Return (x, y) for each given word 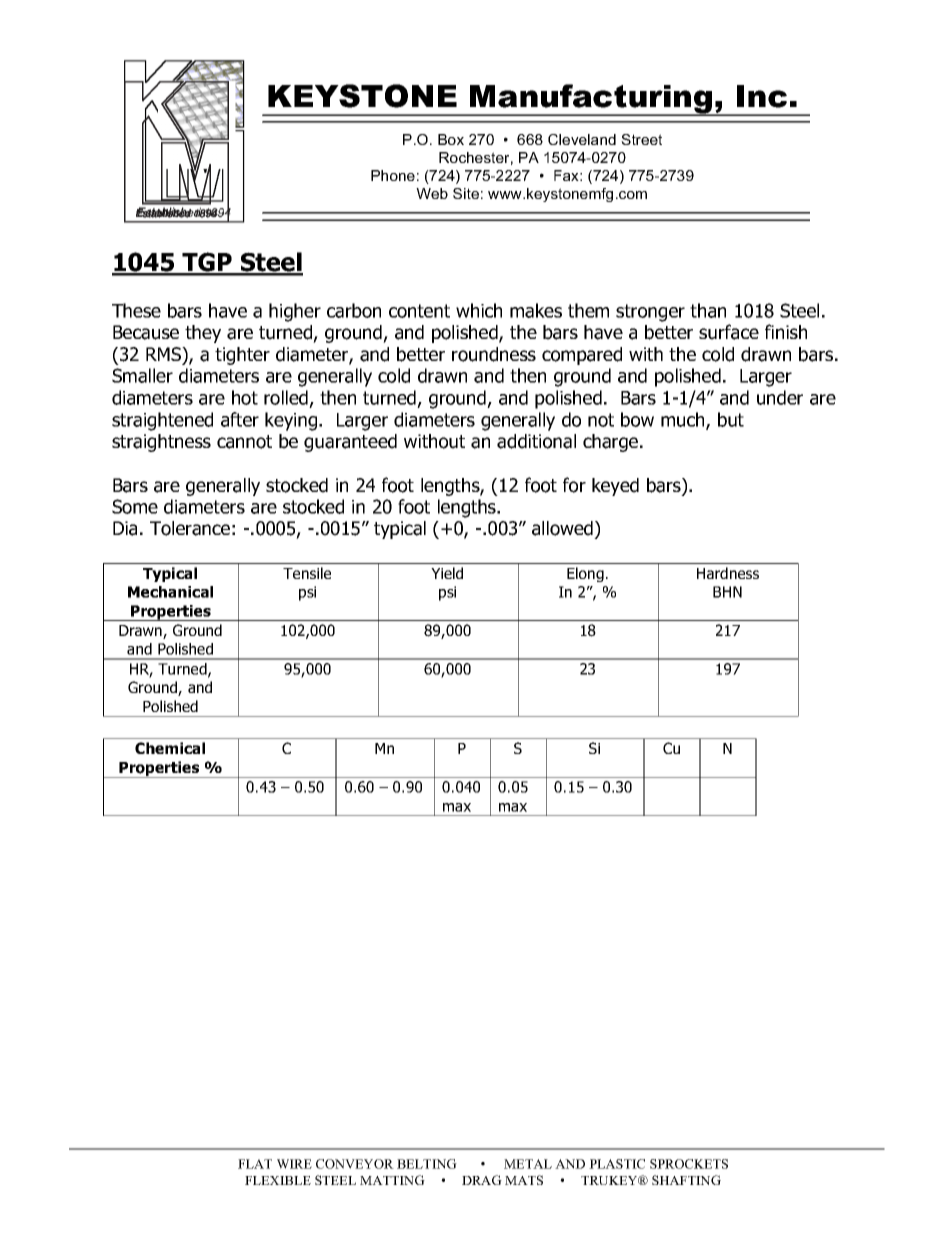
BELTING (427, 1164)
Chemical (170, 748)
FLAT (255, 1164)
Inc (762, 96)
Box (451, 139)
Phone (393, 175)
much (684, 420)
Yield (447, 573)
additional (536, 441)
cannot (244, 442)
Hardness (728, 573)
